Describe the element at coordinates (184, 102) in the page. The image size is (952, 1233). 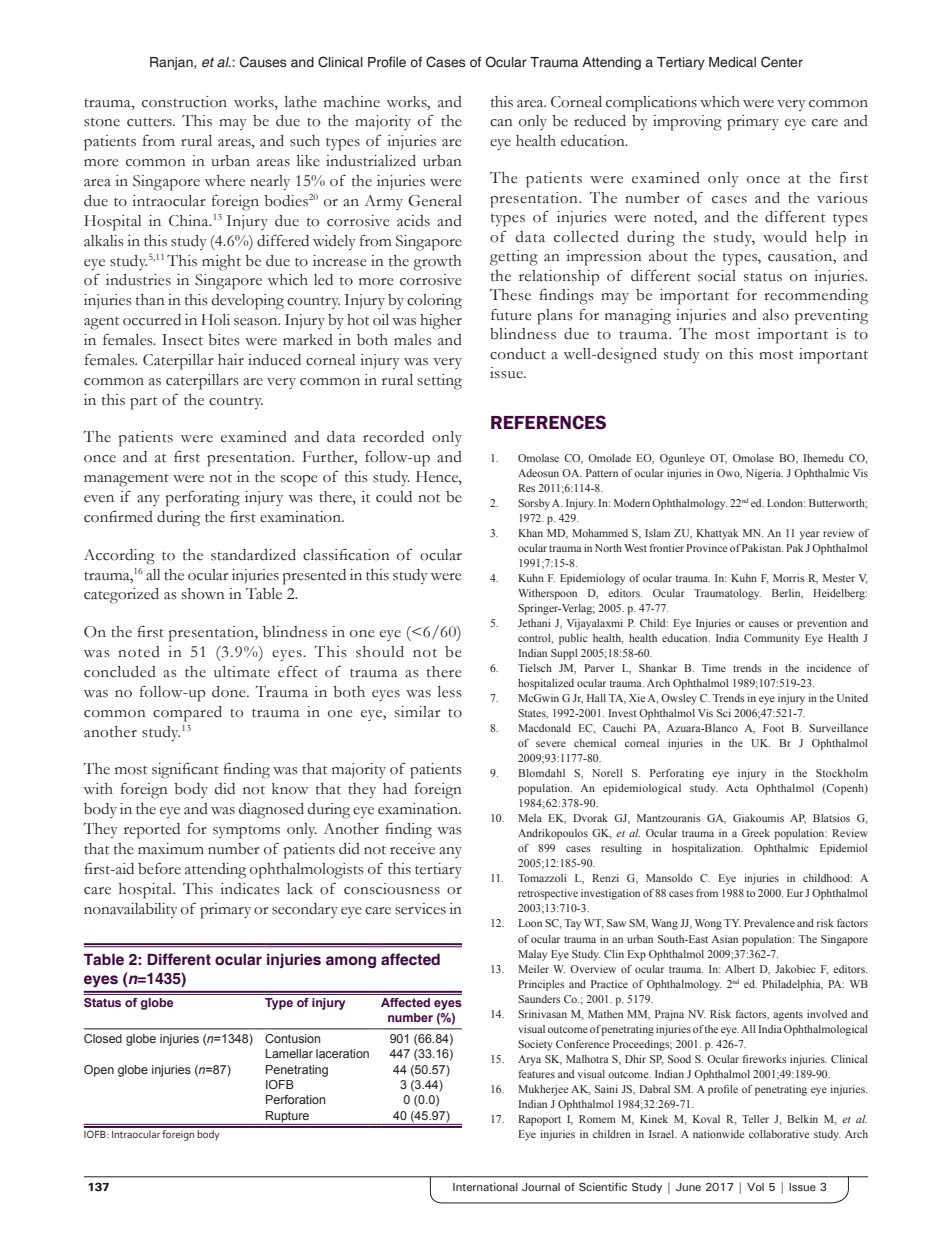
I see `construction` at that location.
